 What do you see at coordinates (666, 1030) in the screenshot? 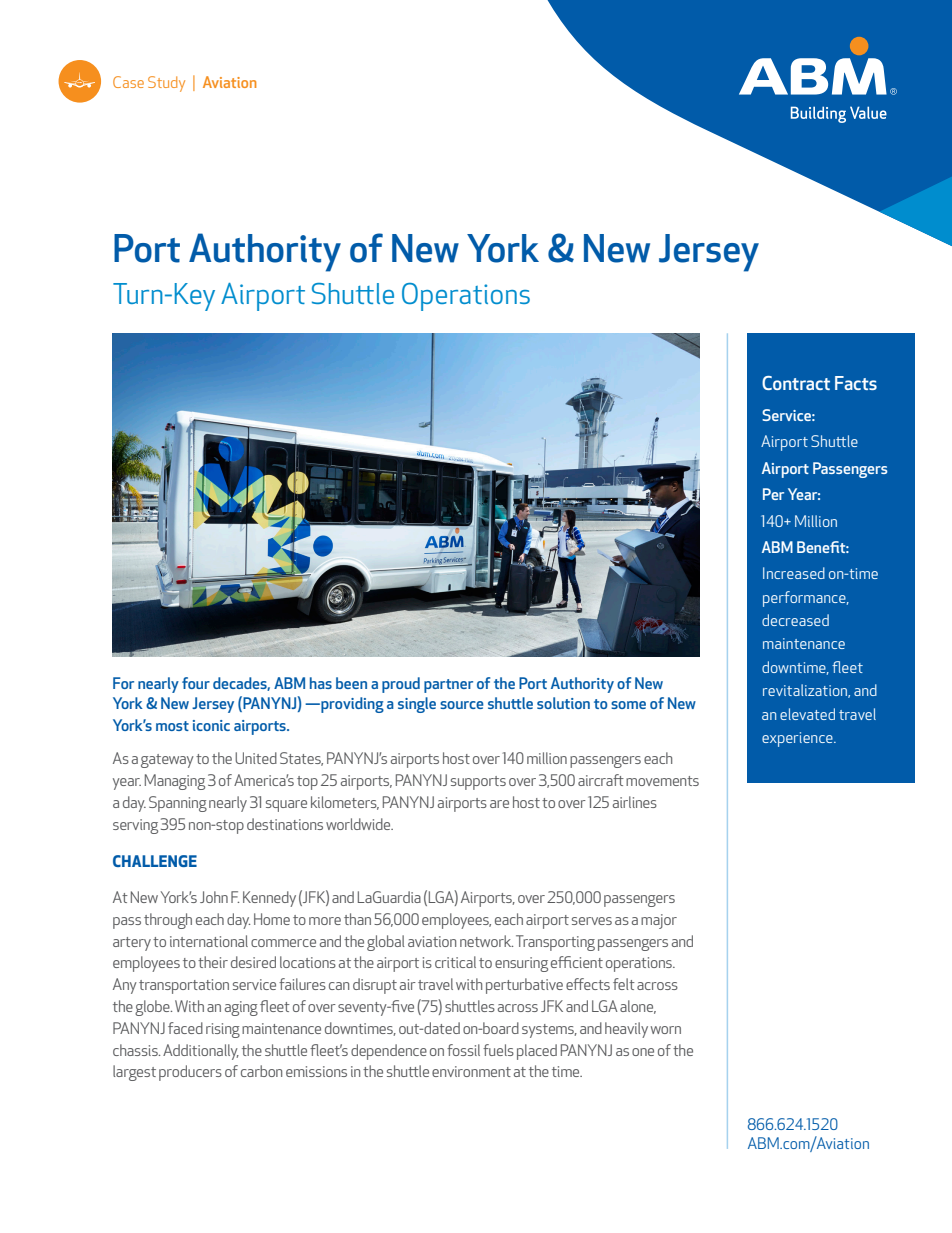
I see `worn` at bounding box center [666, 1030].
